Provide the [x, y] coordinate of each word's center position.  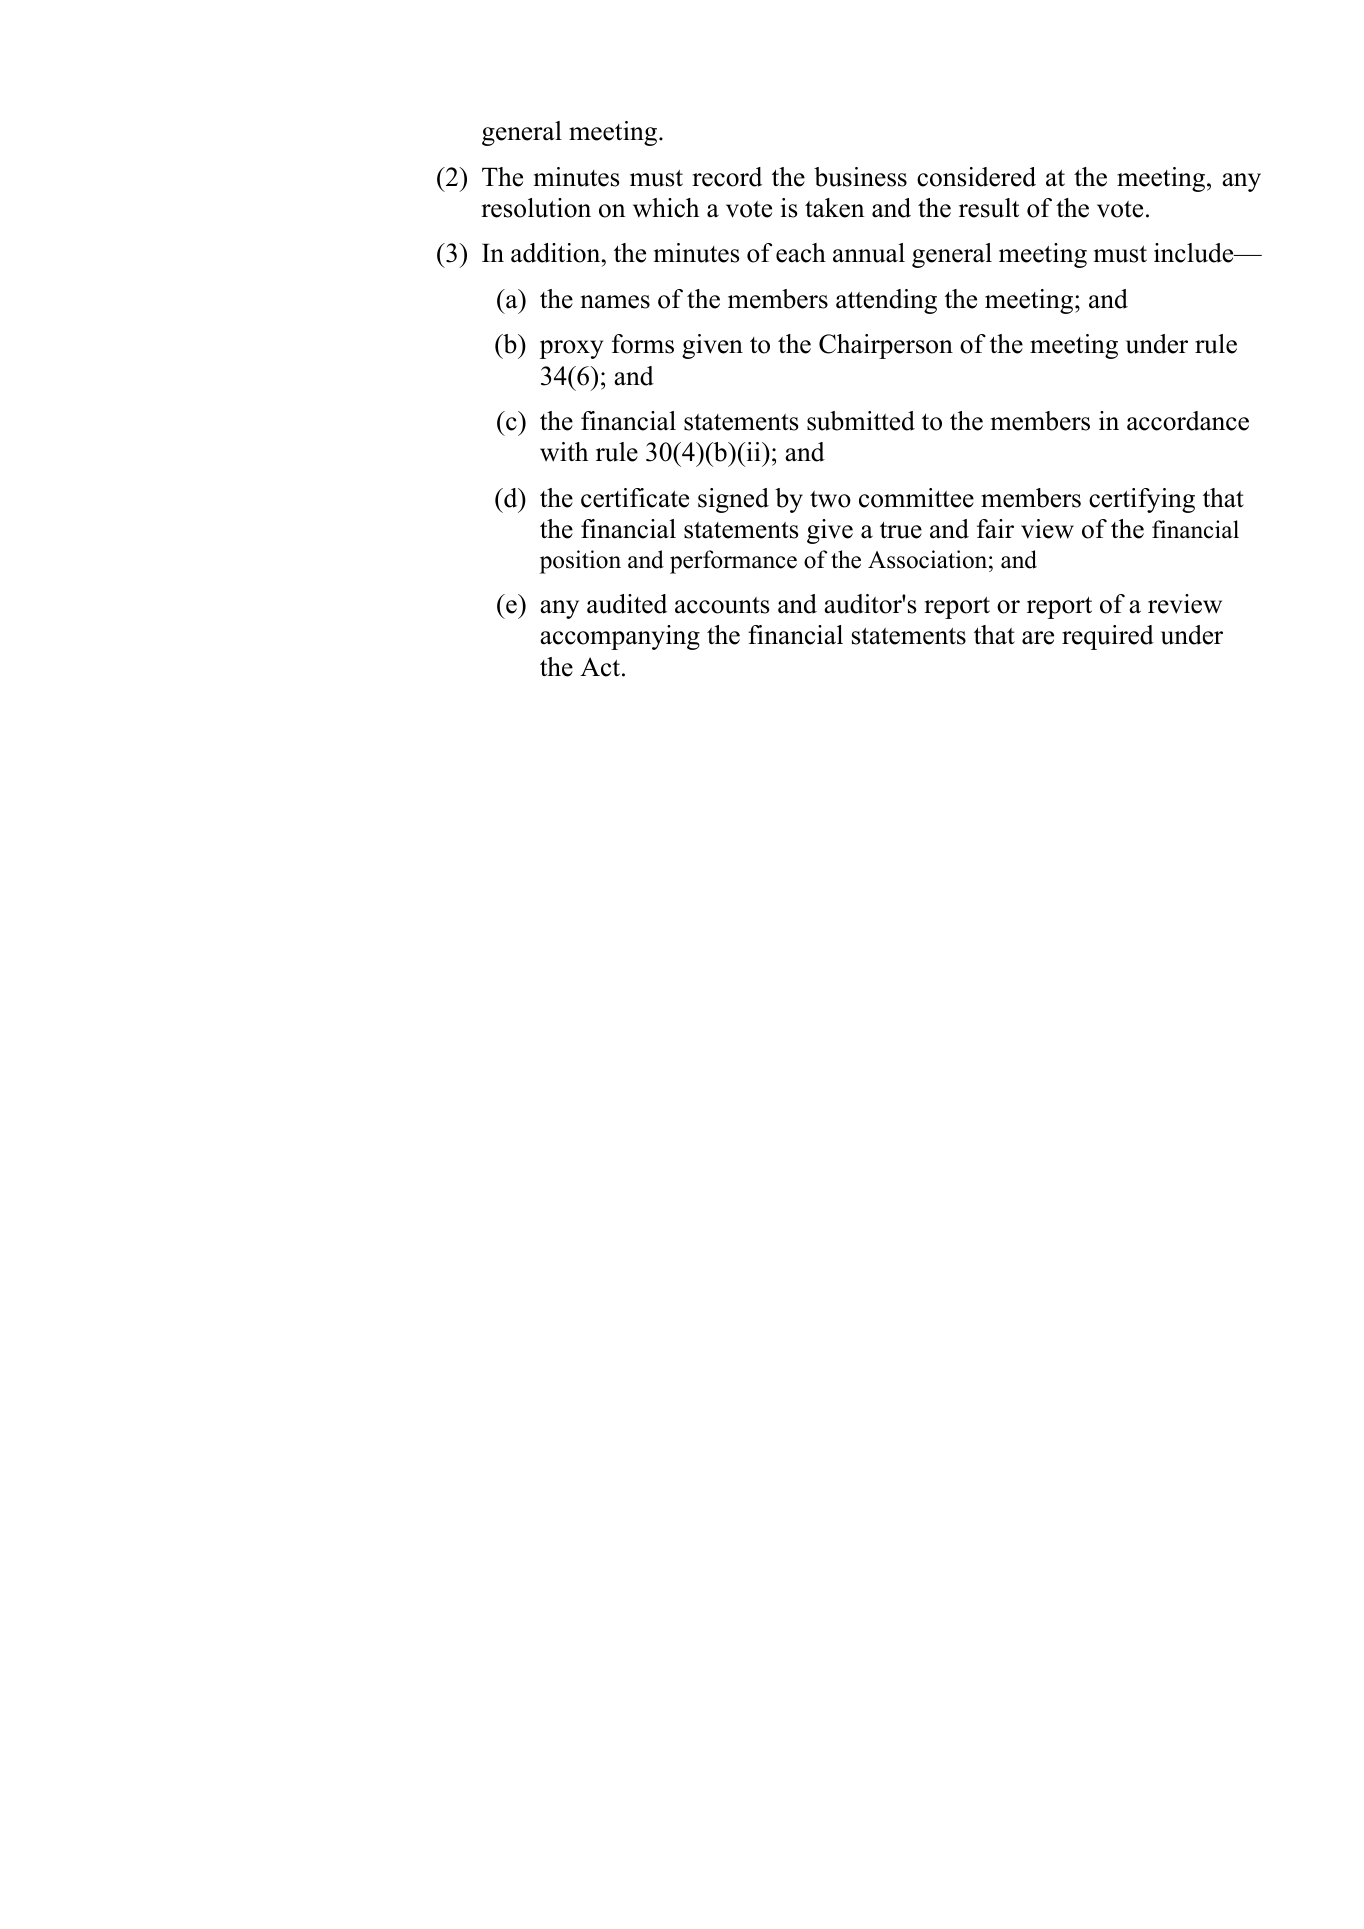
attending [886, 301]
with [564, 452]
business [860, 177]
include [1195, 253]
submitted [861, 421]
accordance [1188, 421]
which [666, 208]
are [1038, 638]
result [989, 208]
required [1108, 637]
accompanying [620, 637]
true [901, 530]
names [615, 302]
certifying [1142, 500]
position [580, 562]
